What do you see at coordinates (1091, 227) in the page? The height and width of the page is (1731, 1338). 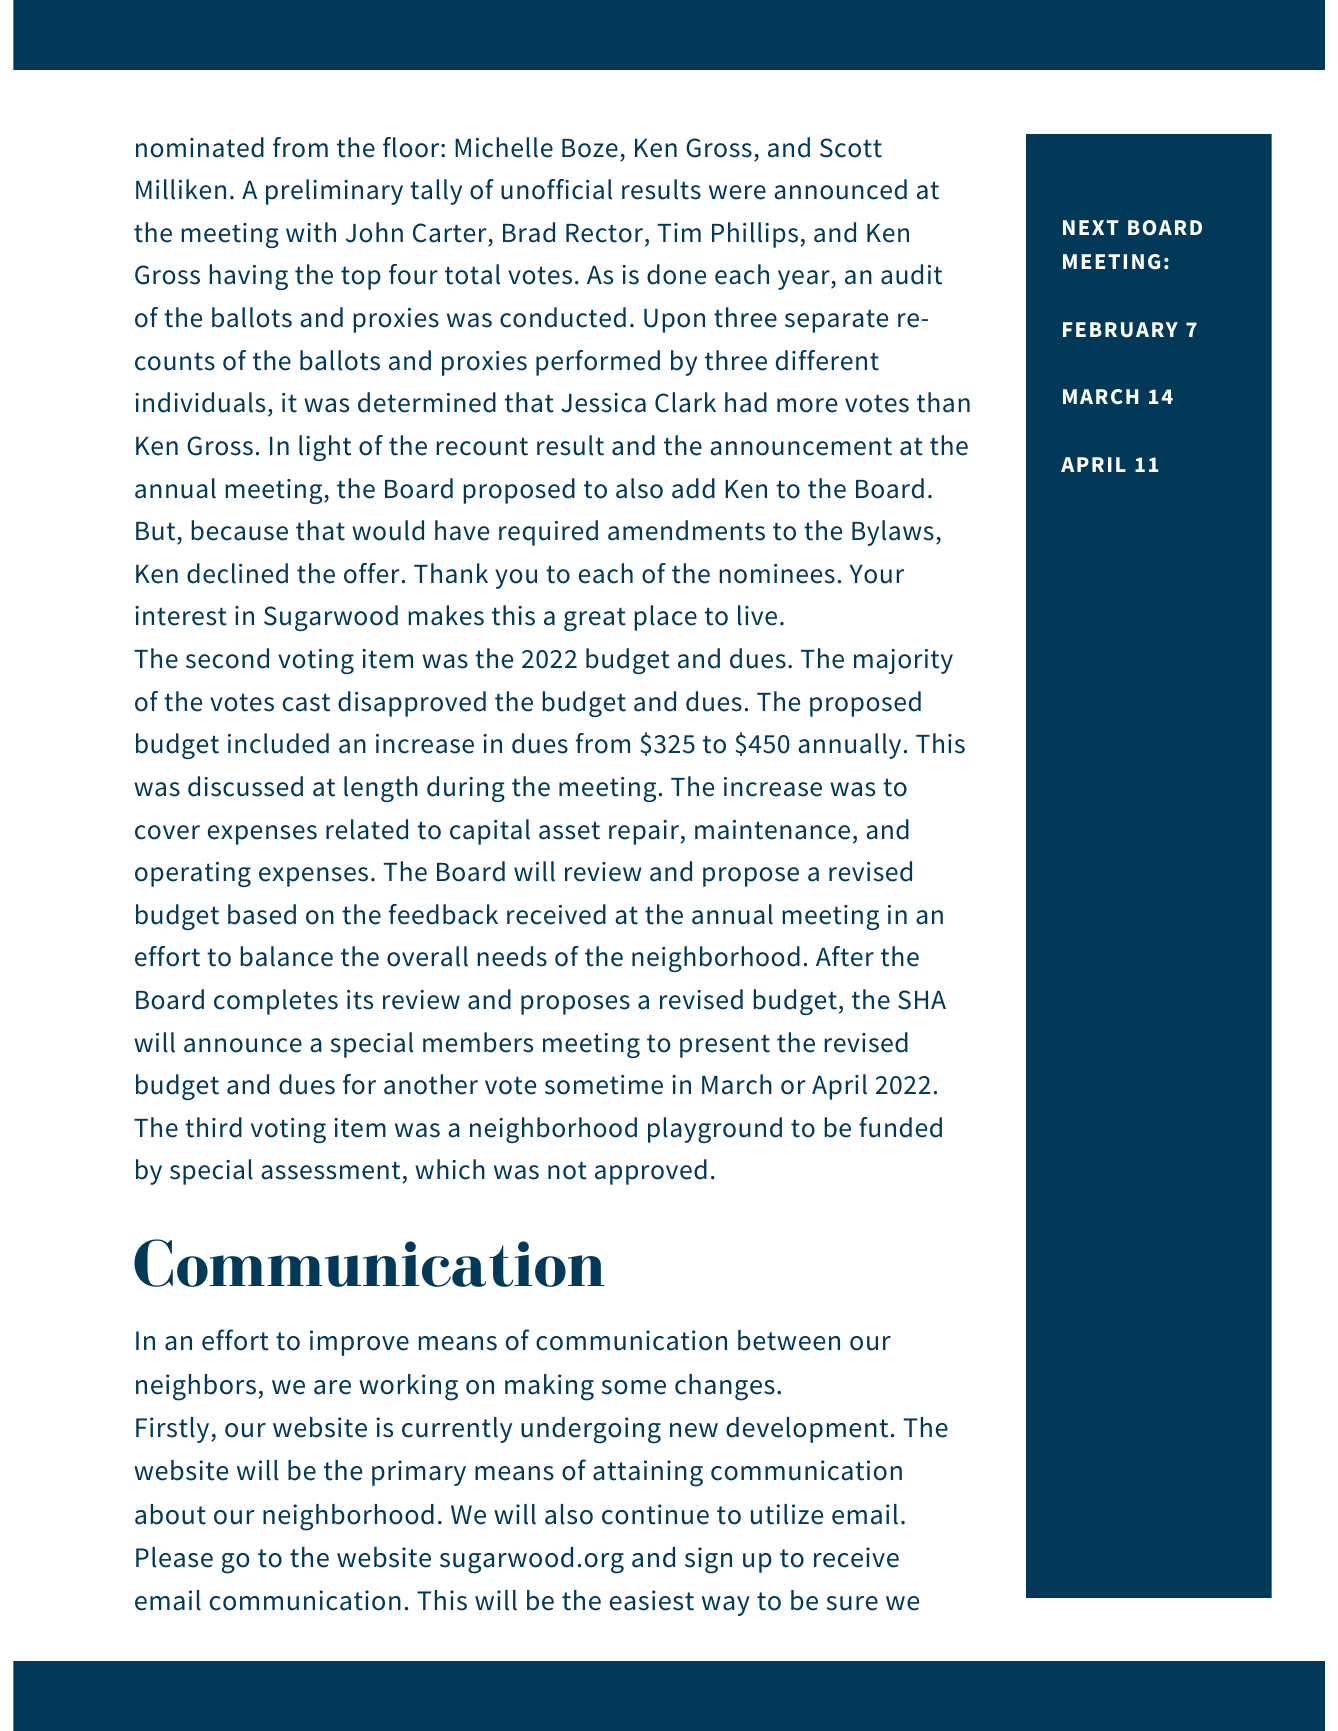 I see `NEXT` at bounding box center [1091, 227].
